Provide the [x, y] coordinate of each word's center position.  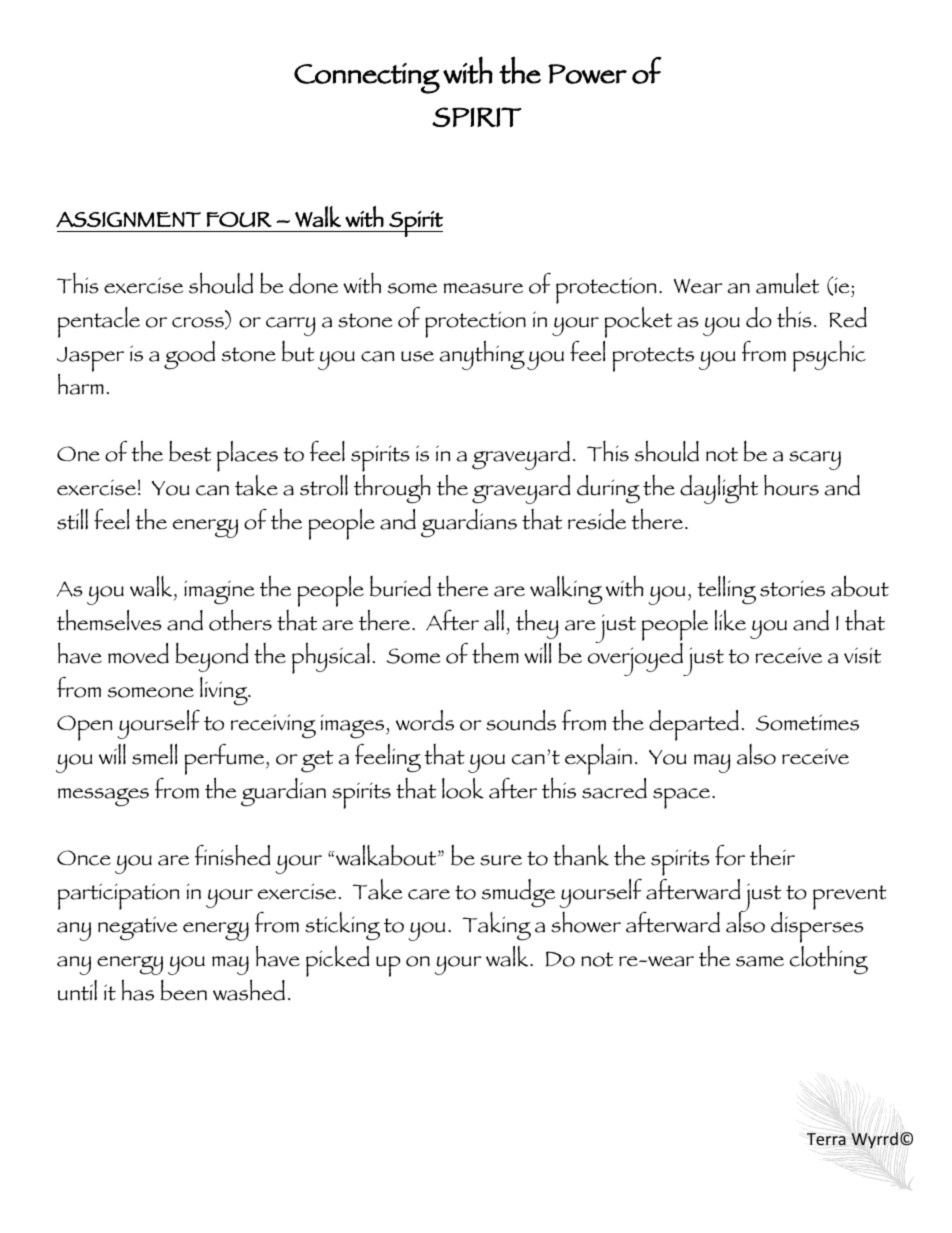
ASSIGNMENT [128, 219]
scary [815, 460]
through [392, 489]
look [463, 788]
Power [587, 74]
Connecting [367, 78]
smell [154, 754]
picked [337, 961]
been [183, 990]
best [190, 451]
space [683, 798]
